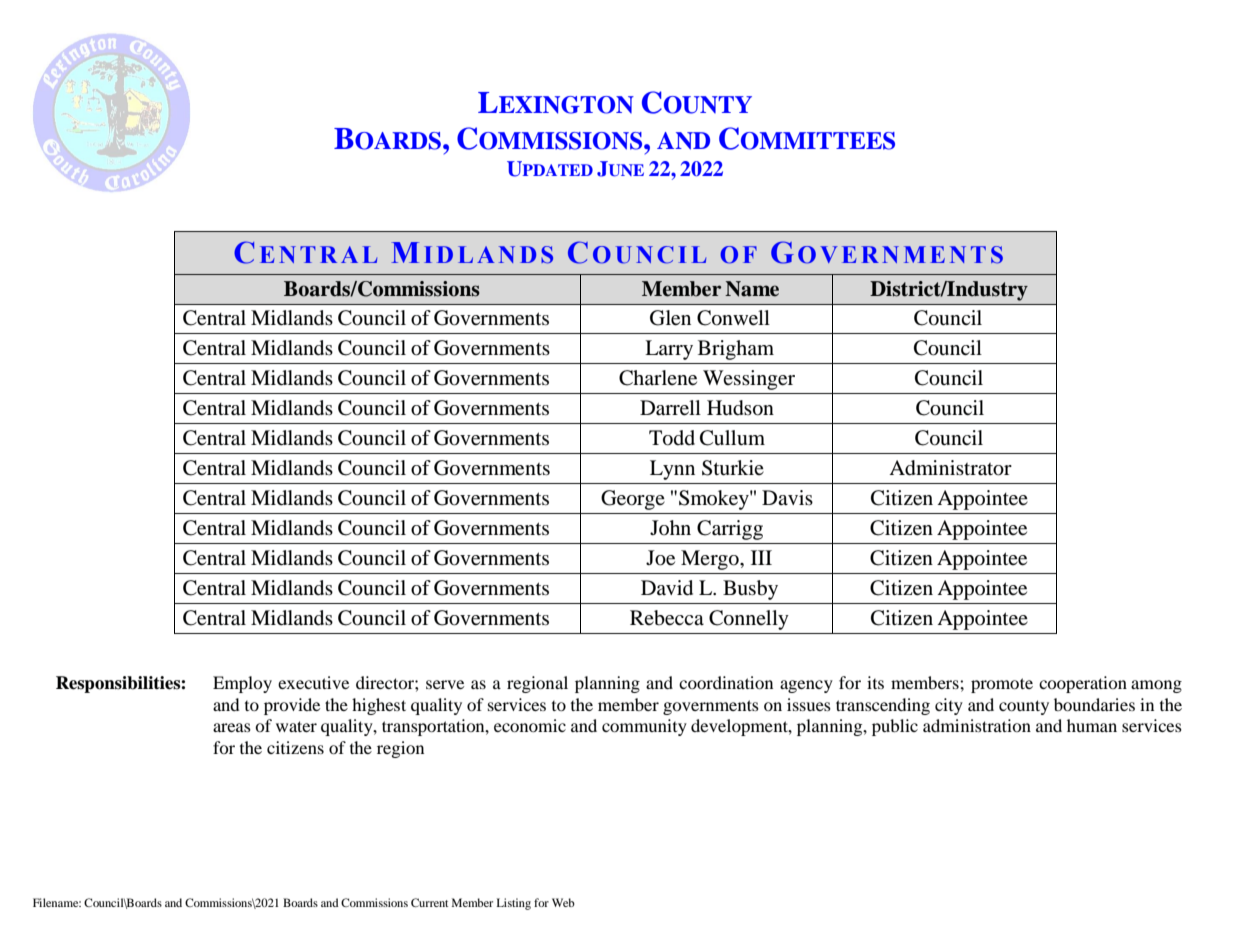 The height and width of the document is (952, 1233). What do you see at coordinates (313, 682) in the document?
I see `executive` at bounding box center [313, 682].
